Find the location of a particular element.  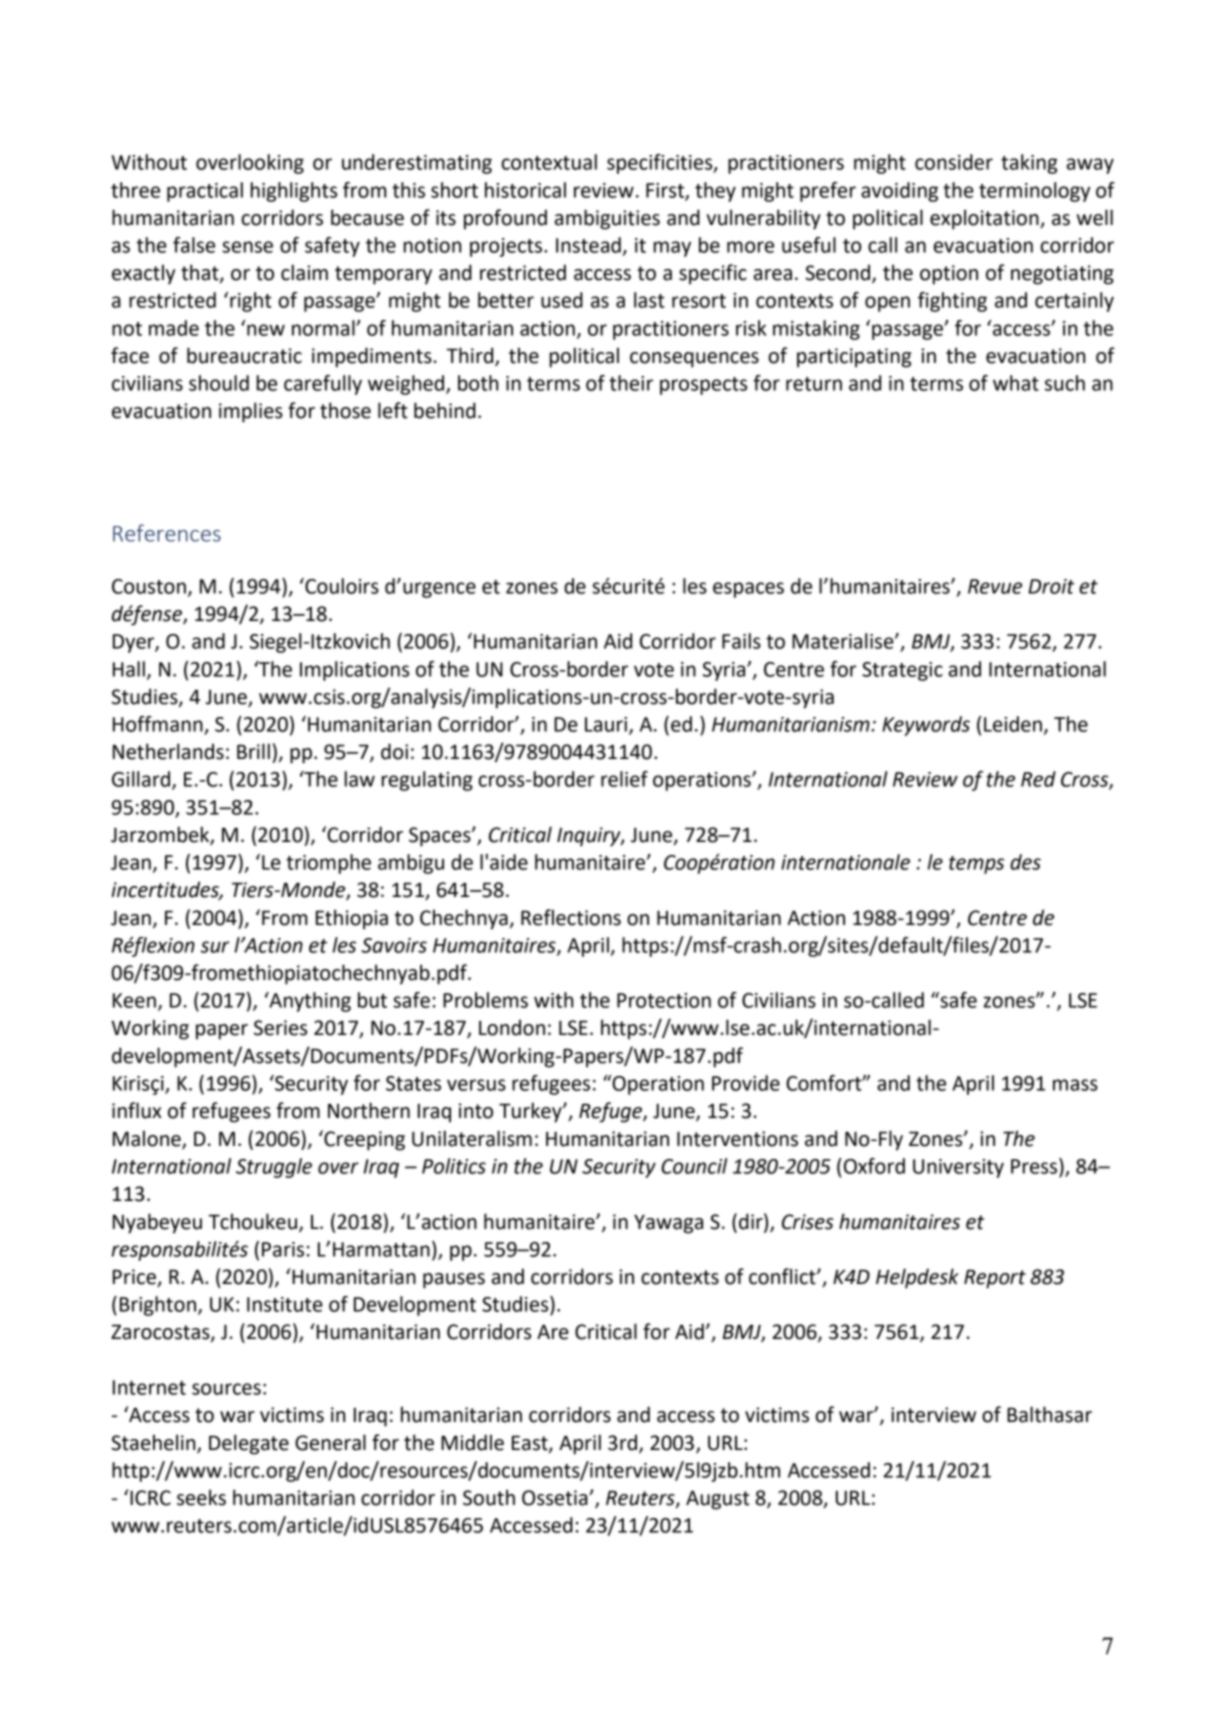

exploitation is located at coordinates (985, 219).
